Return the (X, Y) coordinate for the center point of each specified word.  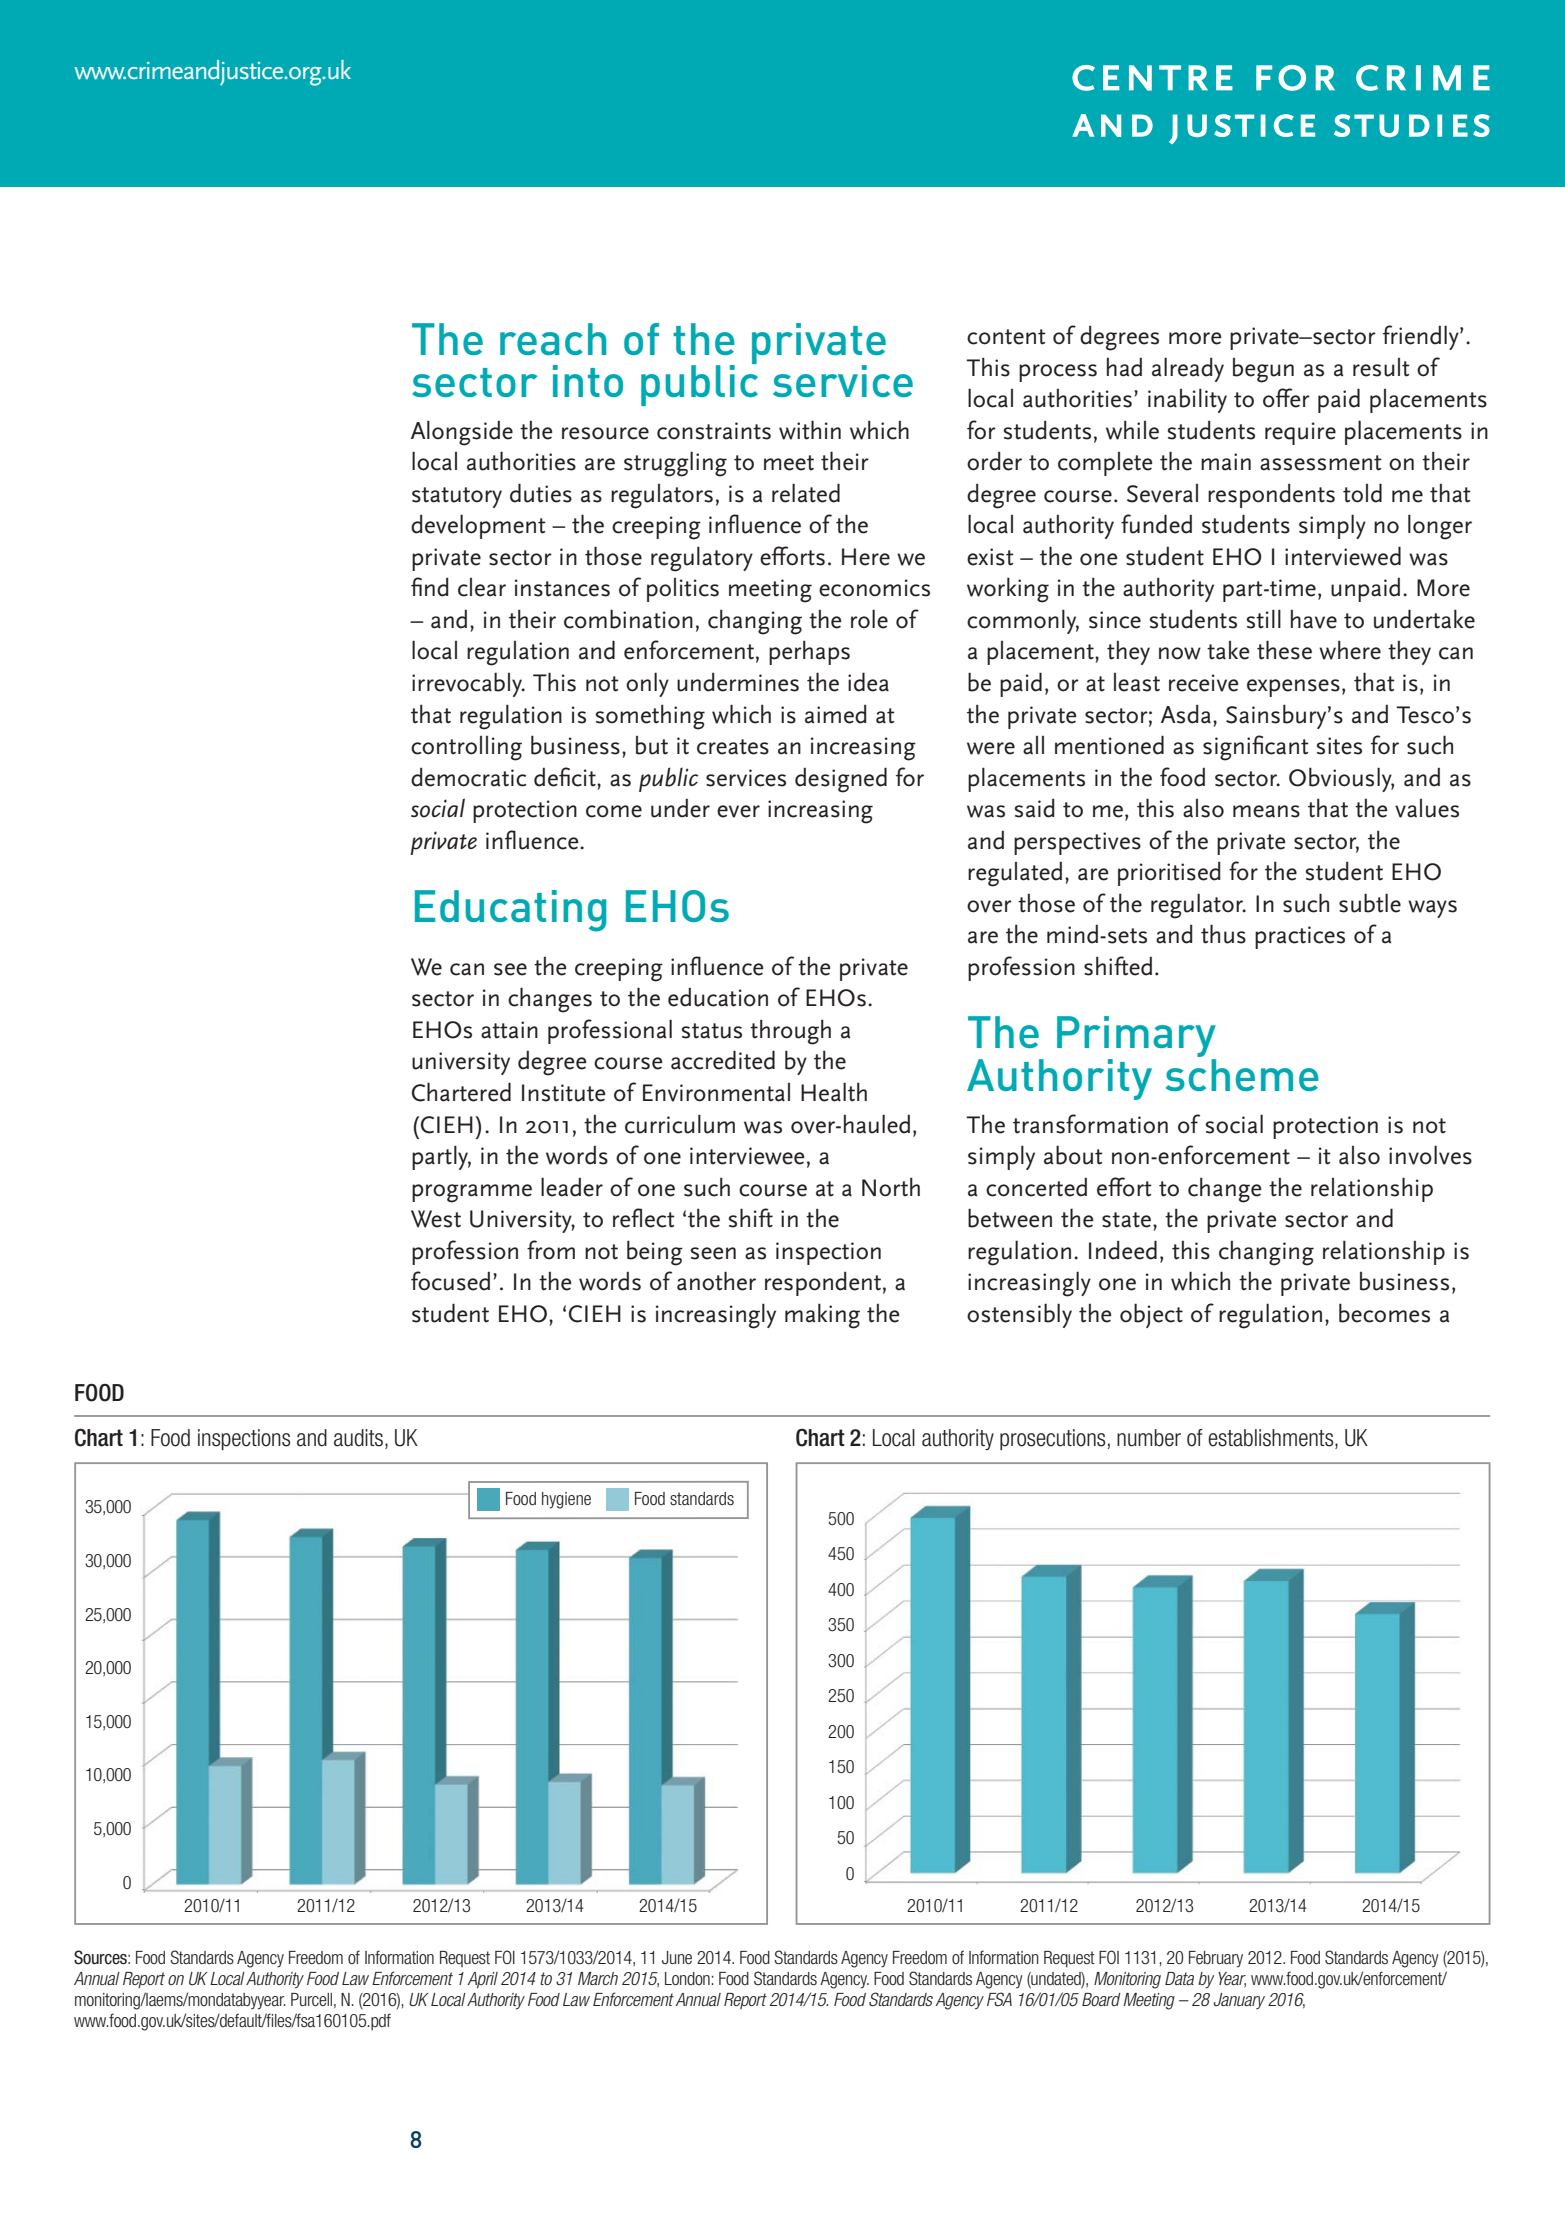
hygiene (566, 1500)
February (1216, 1959)
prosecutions (1053, 1439)
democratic (468, 777)
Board (1101, 1999)
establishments (1272, 1438)
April (482, 1980)
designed (841, 780)
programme (472, 1193)
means (1266, 811)
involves (1430, 1155)
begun (1263, 370)
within (810, 430)
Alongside (462, 433)
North (891, 1187)
